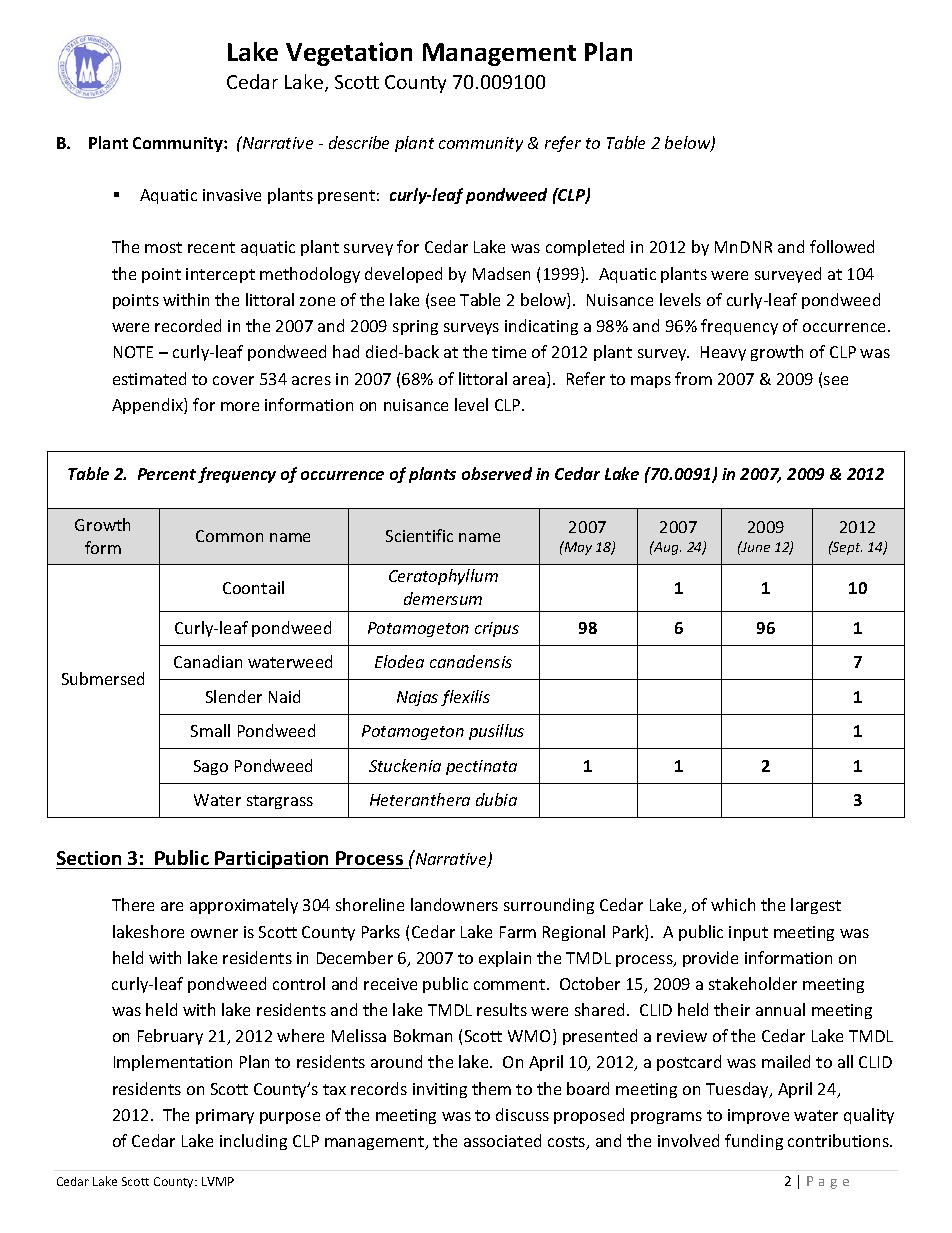  I want to click on followed, so click(842, 246).
